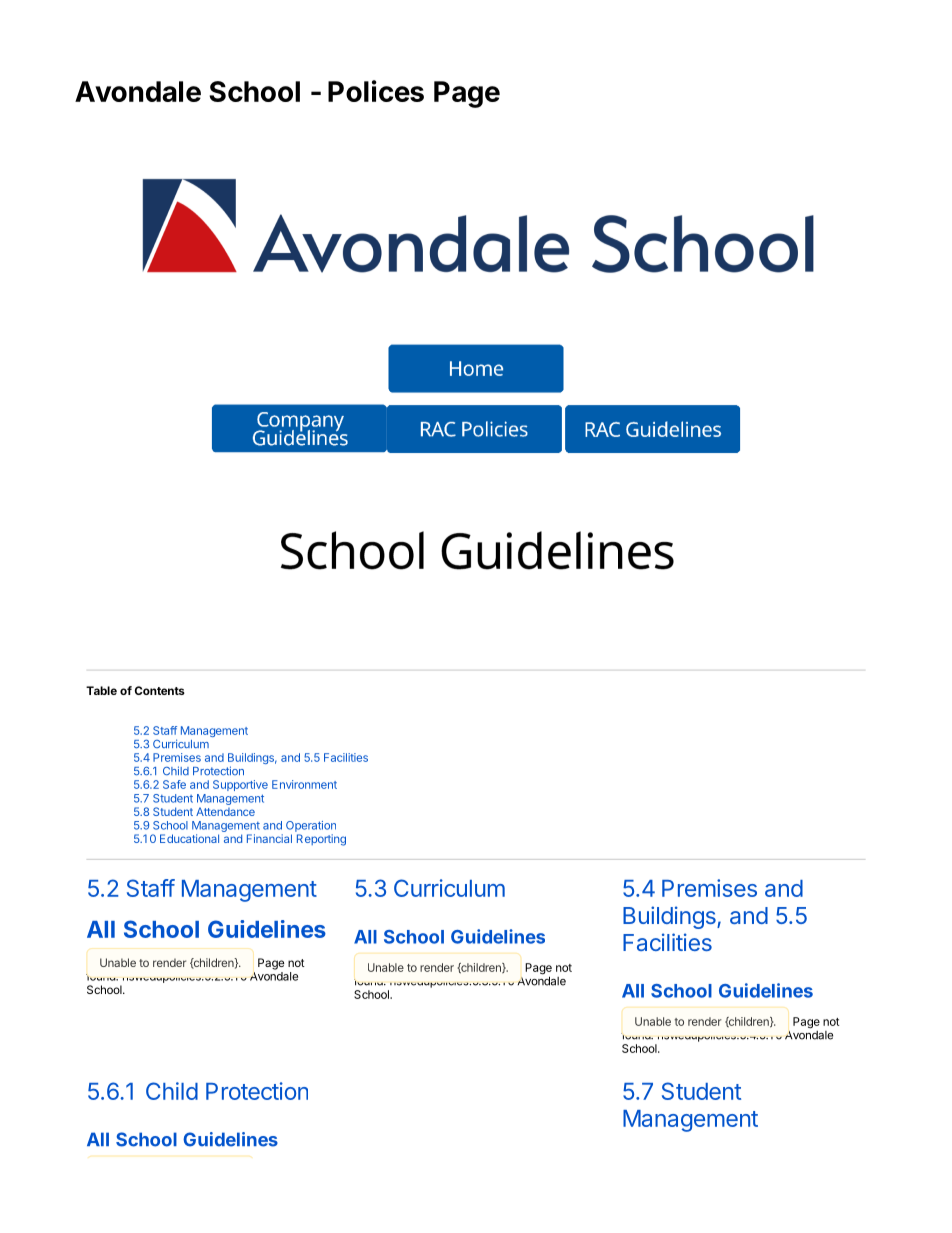 This screenshot has width=952, height=1233. Describe the element at coordinates (160, 690) in the screenshot. I see `Contents` at that location.
